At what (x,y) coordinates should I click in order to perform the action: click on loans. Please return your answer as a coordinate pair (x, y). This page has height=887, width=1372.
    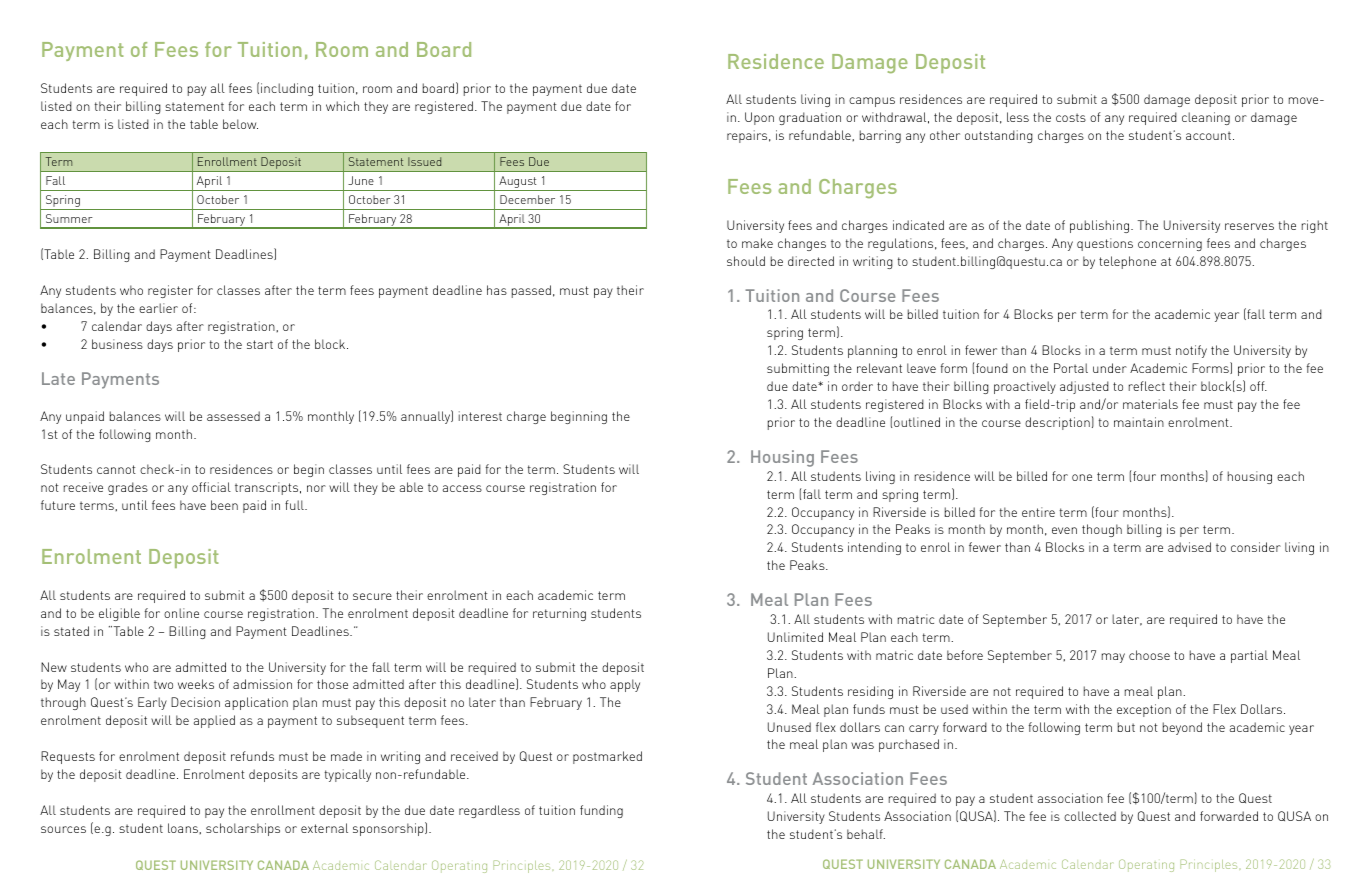
    Looking at the image, I should click on (184, 828).
